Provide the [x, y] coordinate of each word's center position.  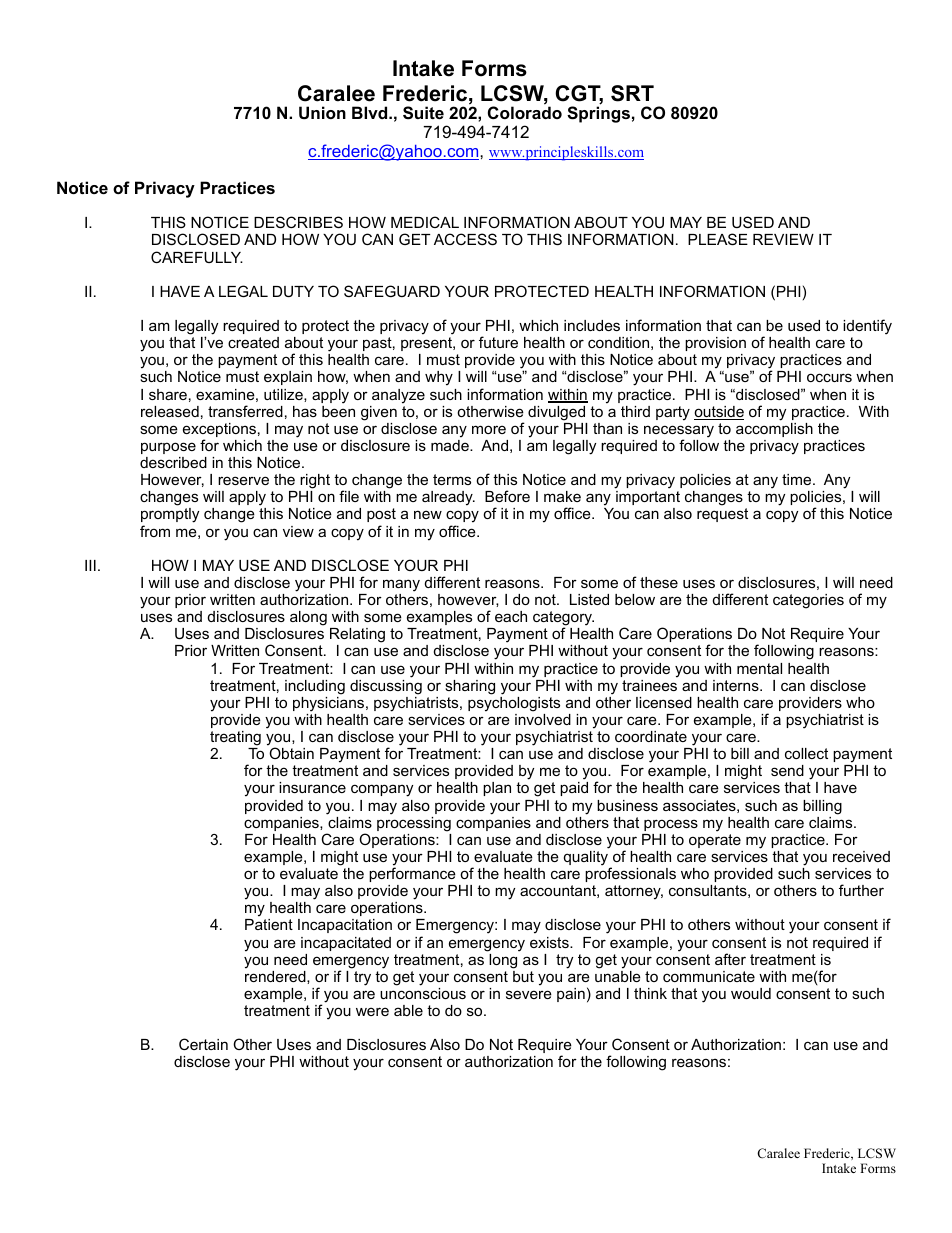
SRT [632, 93]
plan [497, 789]
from [155, 531]
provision [715, 344]
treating [235, 738]
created [253, 342]
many [401, 585]
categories [808, 601]
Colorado [525, 112]
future [498, 342]
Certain [203, 1044]
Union [322, 112]
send [787, 770]
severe [529, 994]
